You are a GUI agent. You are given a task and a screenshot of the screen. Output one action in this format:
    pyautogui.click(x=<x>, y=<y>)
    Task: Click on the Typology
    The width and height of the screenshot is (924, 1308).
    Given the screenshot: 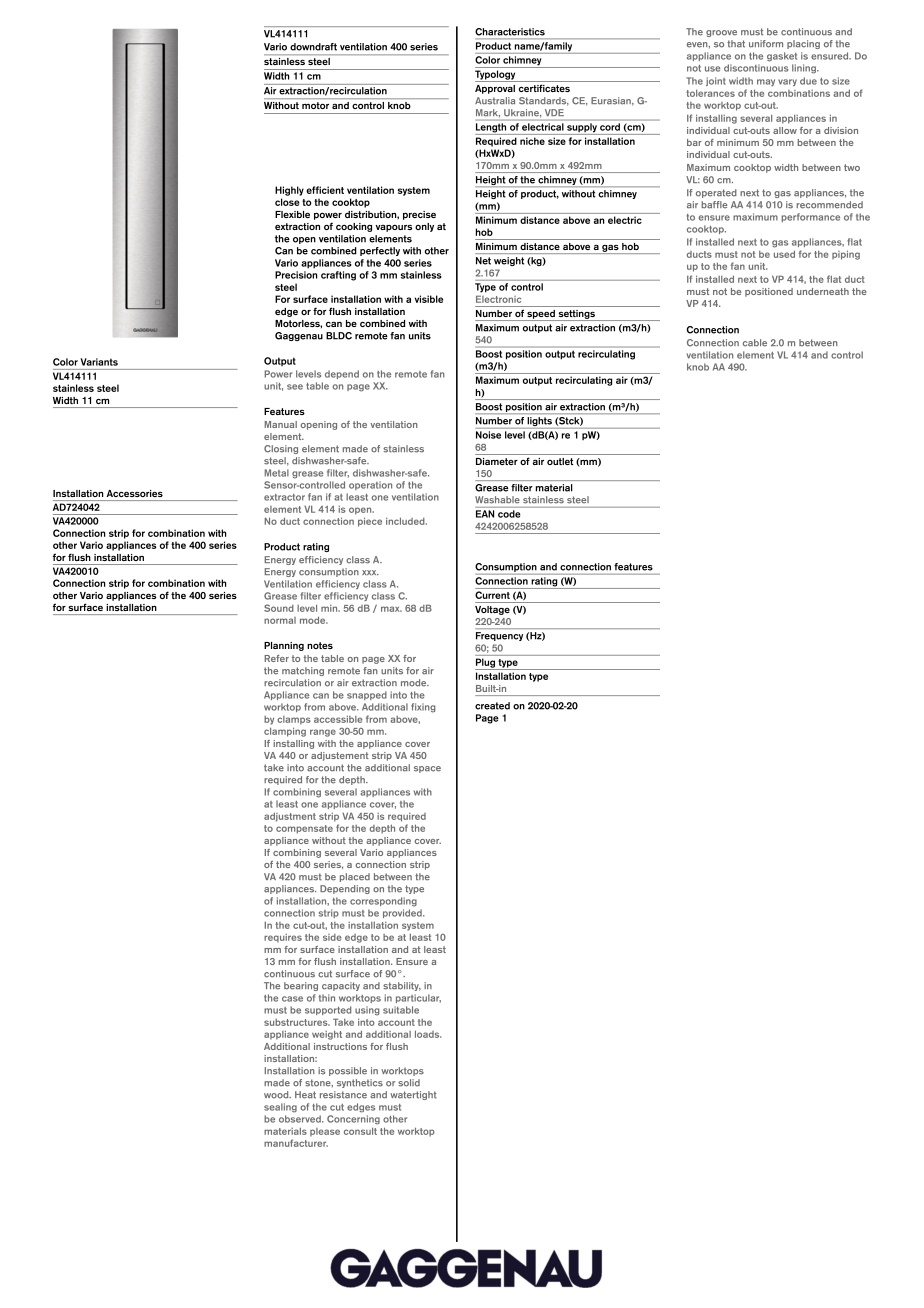 What is the action you would take?
    pyautogui.click(x=496, y=76)
